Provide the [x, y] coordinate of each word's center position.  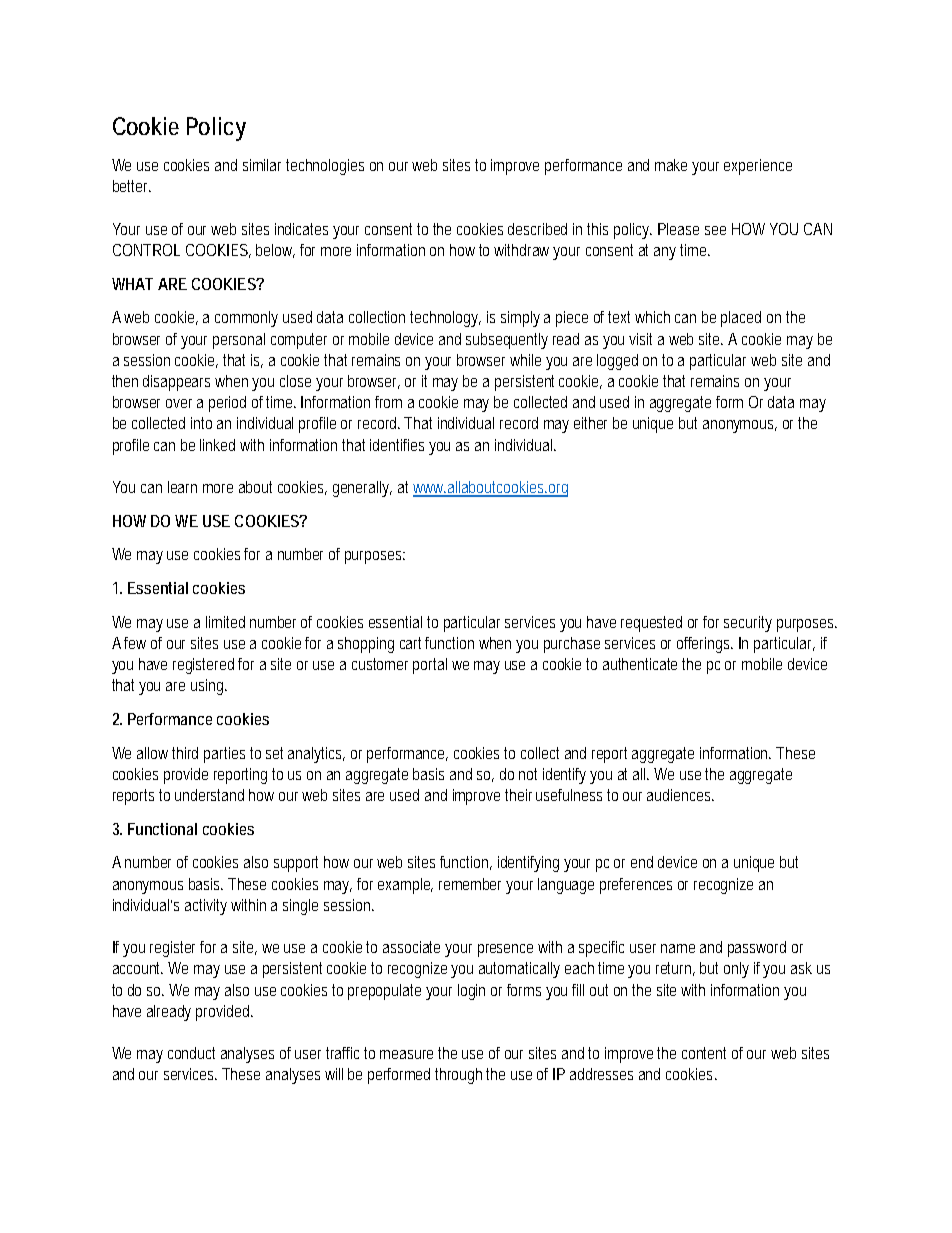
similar [265, 165]
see [715, 230]
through [461, 1076]
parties [224, 755]
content [704, 1053]
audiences [680, 795]
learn [182, 487]
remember [473, 884]
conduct [191, 1053]
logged [617, 362]
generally [362, 489]
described [537, 229]
